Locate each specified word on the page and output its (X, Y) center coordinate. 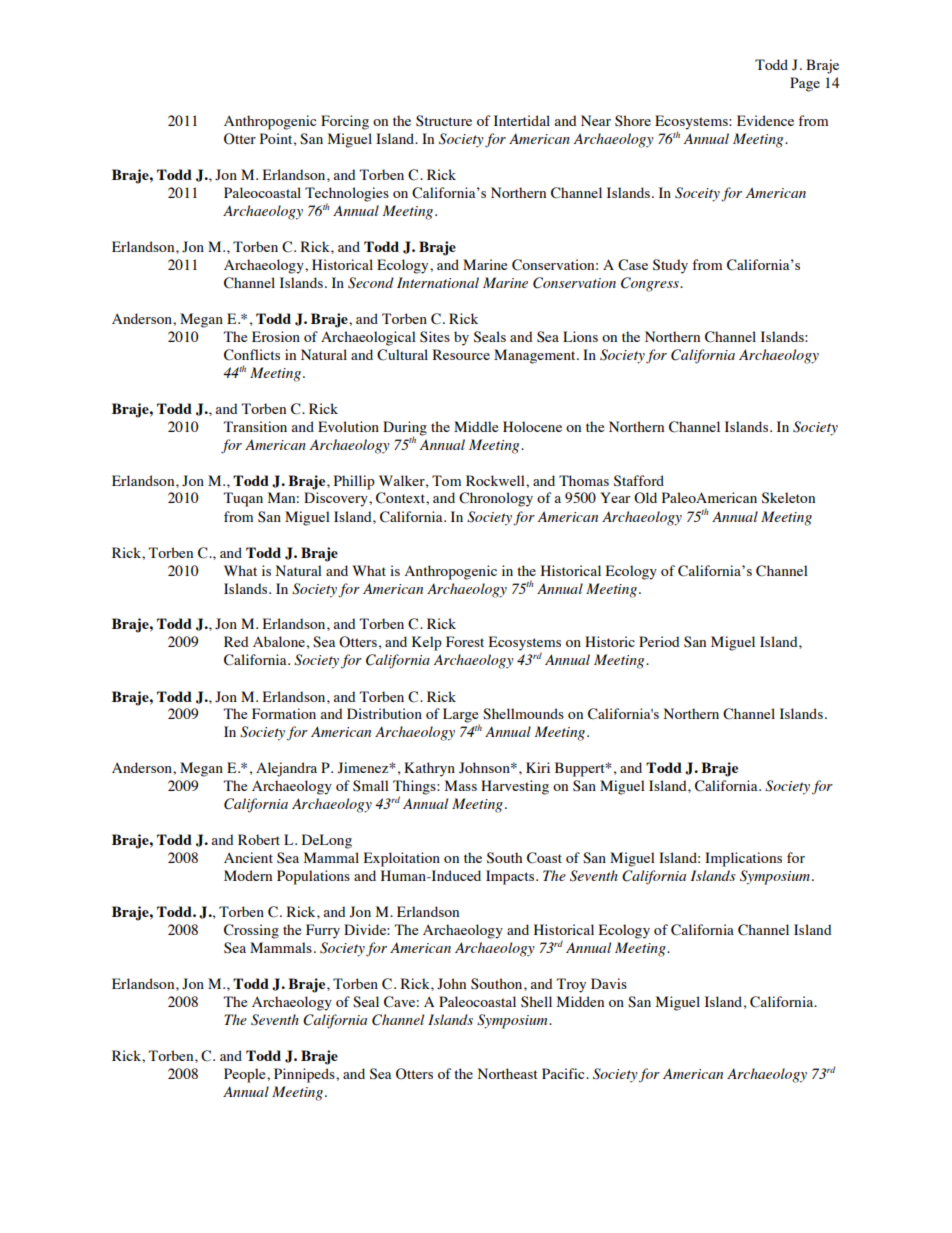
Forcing (345, 122)
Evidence (765, 120)
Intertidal (522, 120)
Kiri (538, 767)
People (246, 1075)
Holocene (532, 426)
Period (659, 641)
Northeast (508, 1073)
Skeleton (788, 498)
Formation (284, 713)
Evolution (348, 426)
